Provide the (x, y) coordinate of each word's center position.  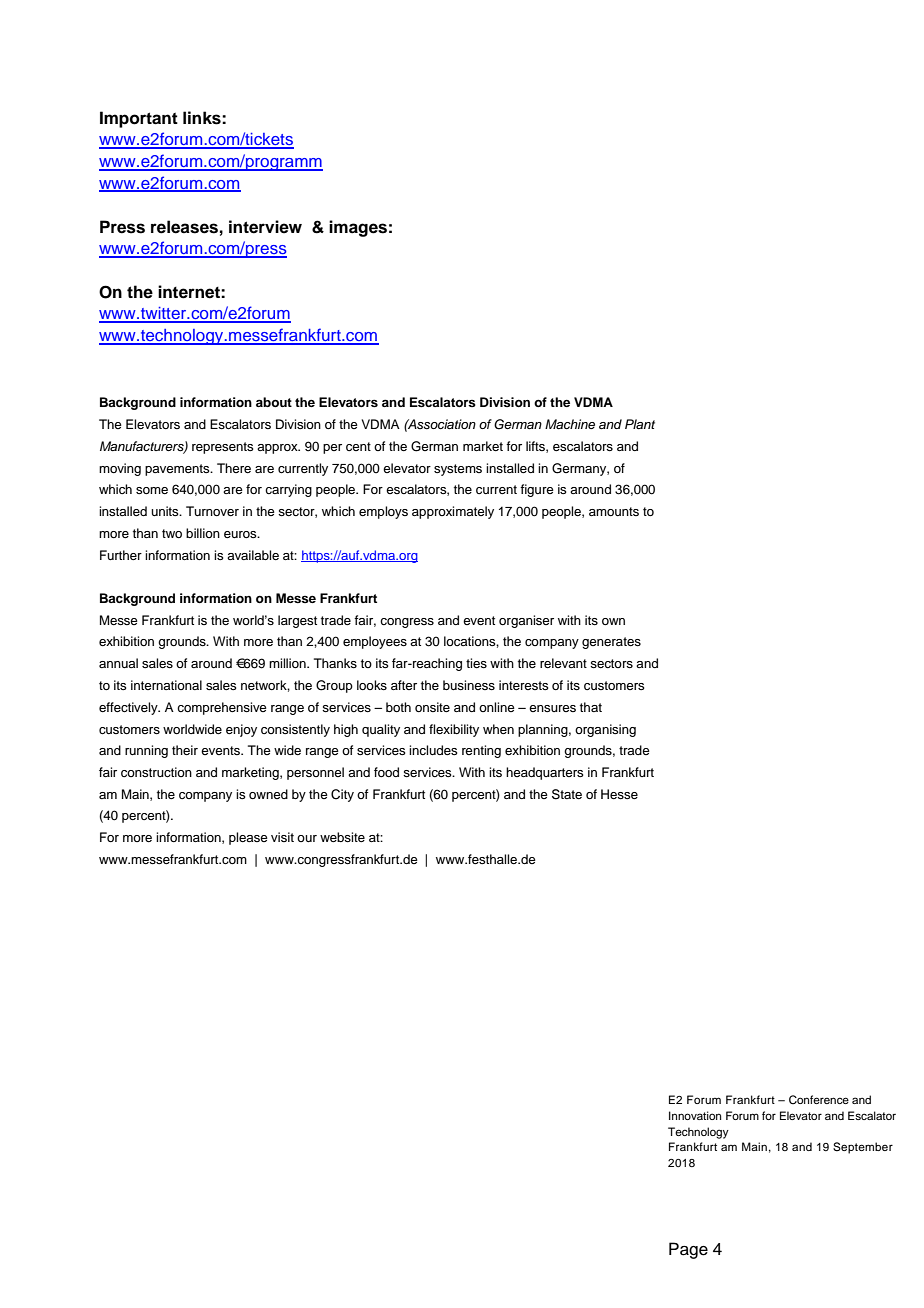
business (469, 685)
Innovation (695, 1115)
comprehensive (222, 708)
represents (223, 448)
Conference (819, 1100)
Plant (640, 424)
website (342, 837)
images (358, 228)
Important (139, 119)
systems (458, 470)
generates (611, 643)
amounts (614, 511)
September (863, 1148)
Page (688, 1250)
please (248, 838)
